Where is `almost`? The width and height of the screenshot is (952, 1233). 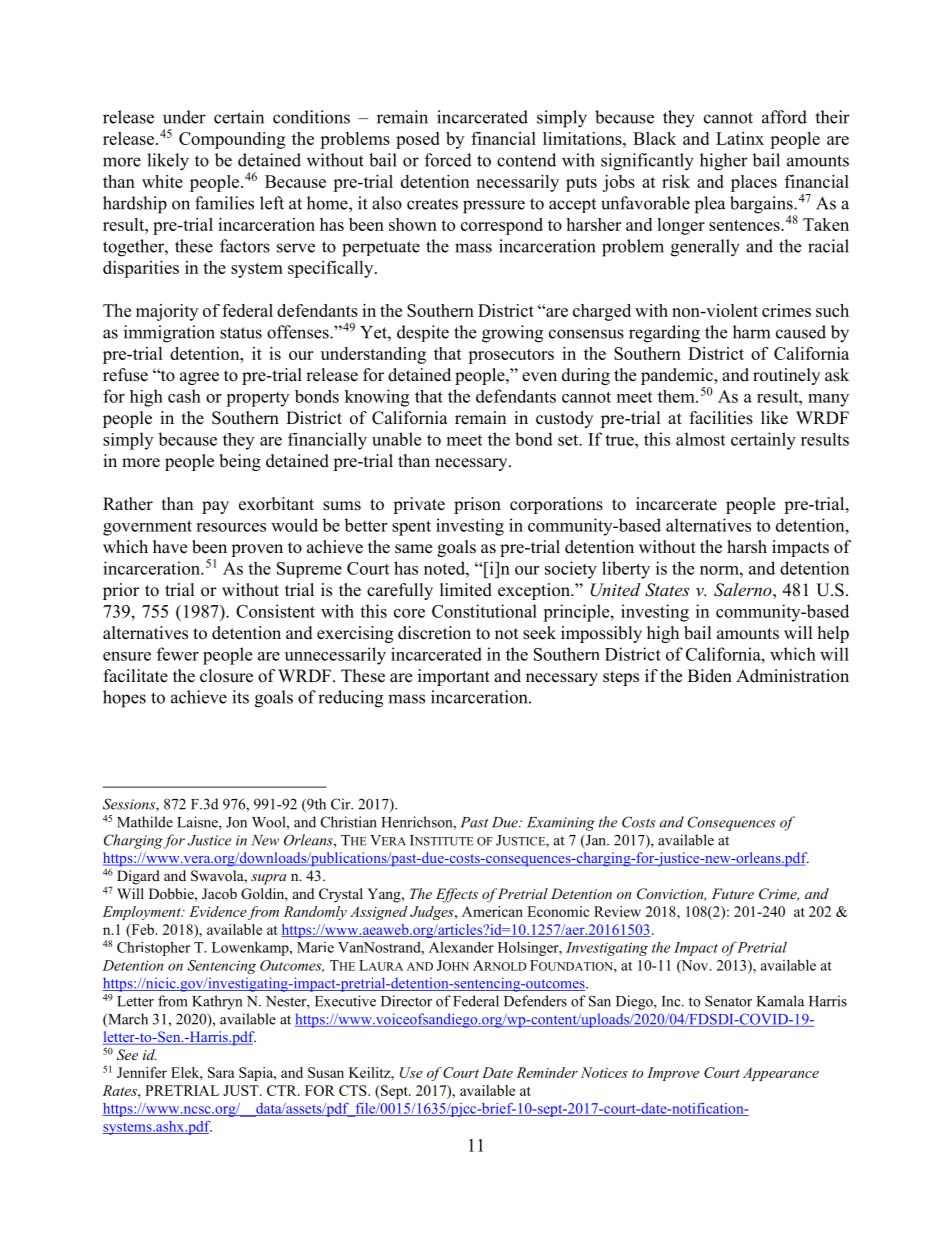
almost is located at coordinates (700, 439).
